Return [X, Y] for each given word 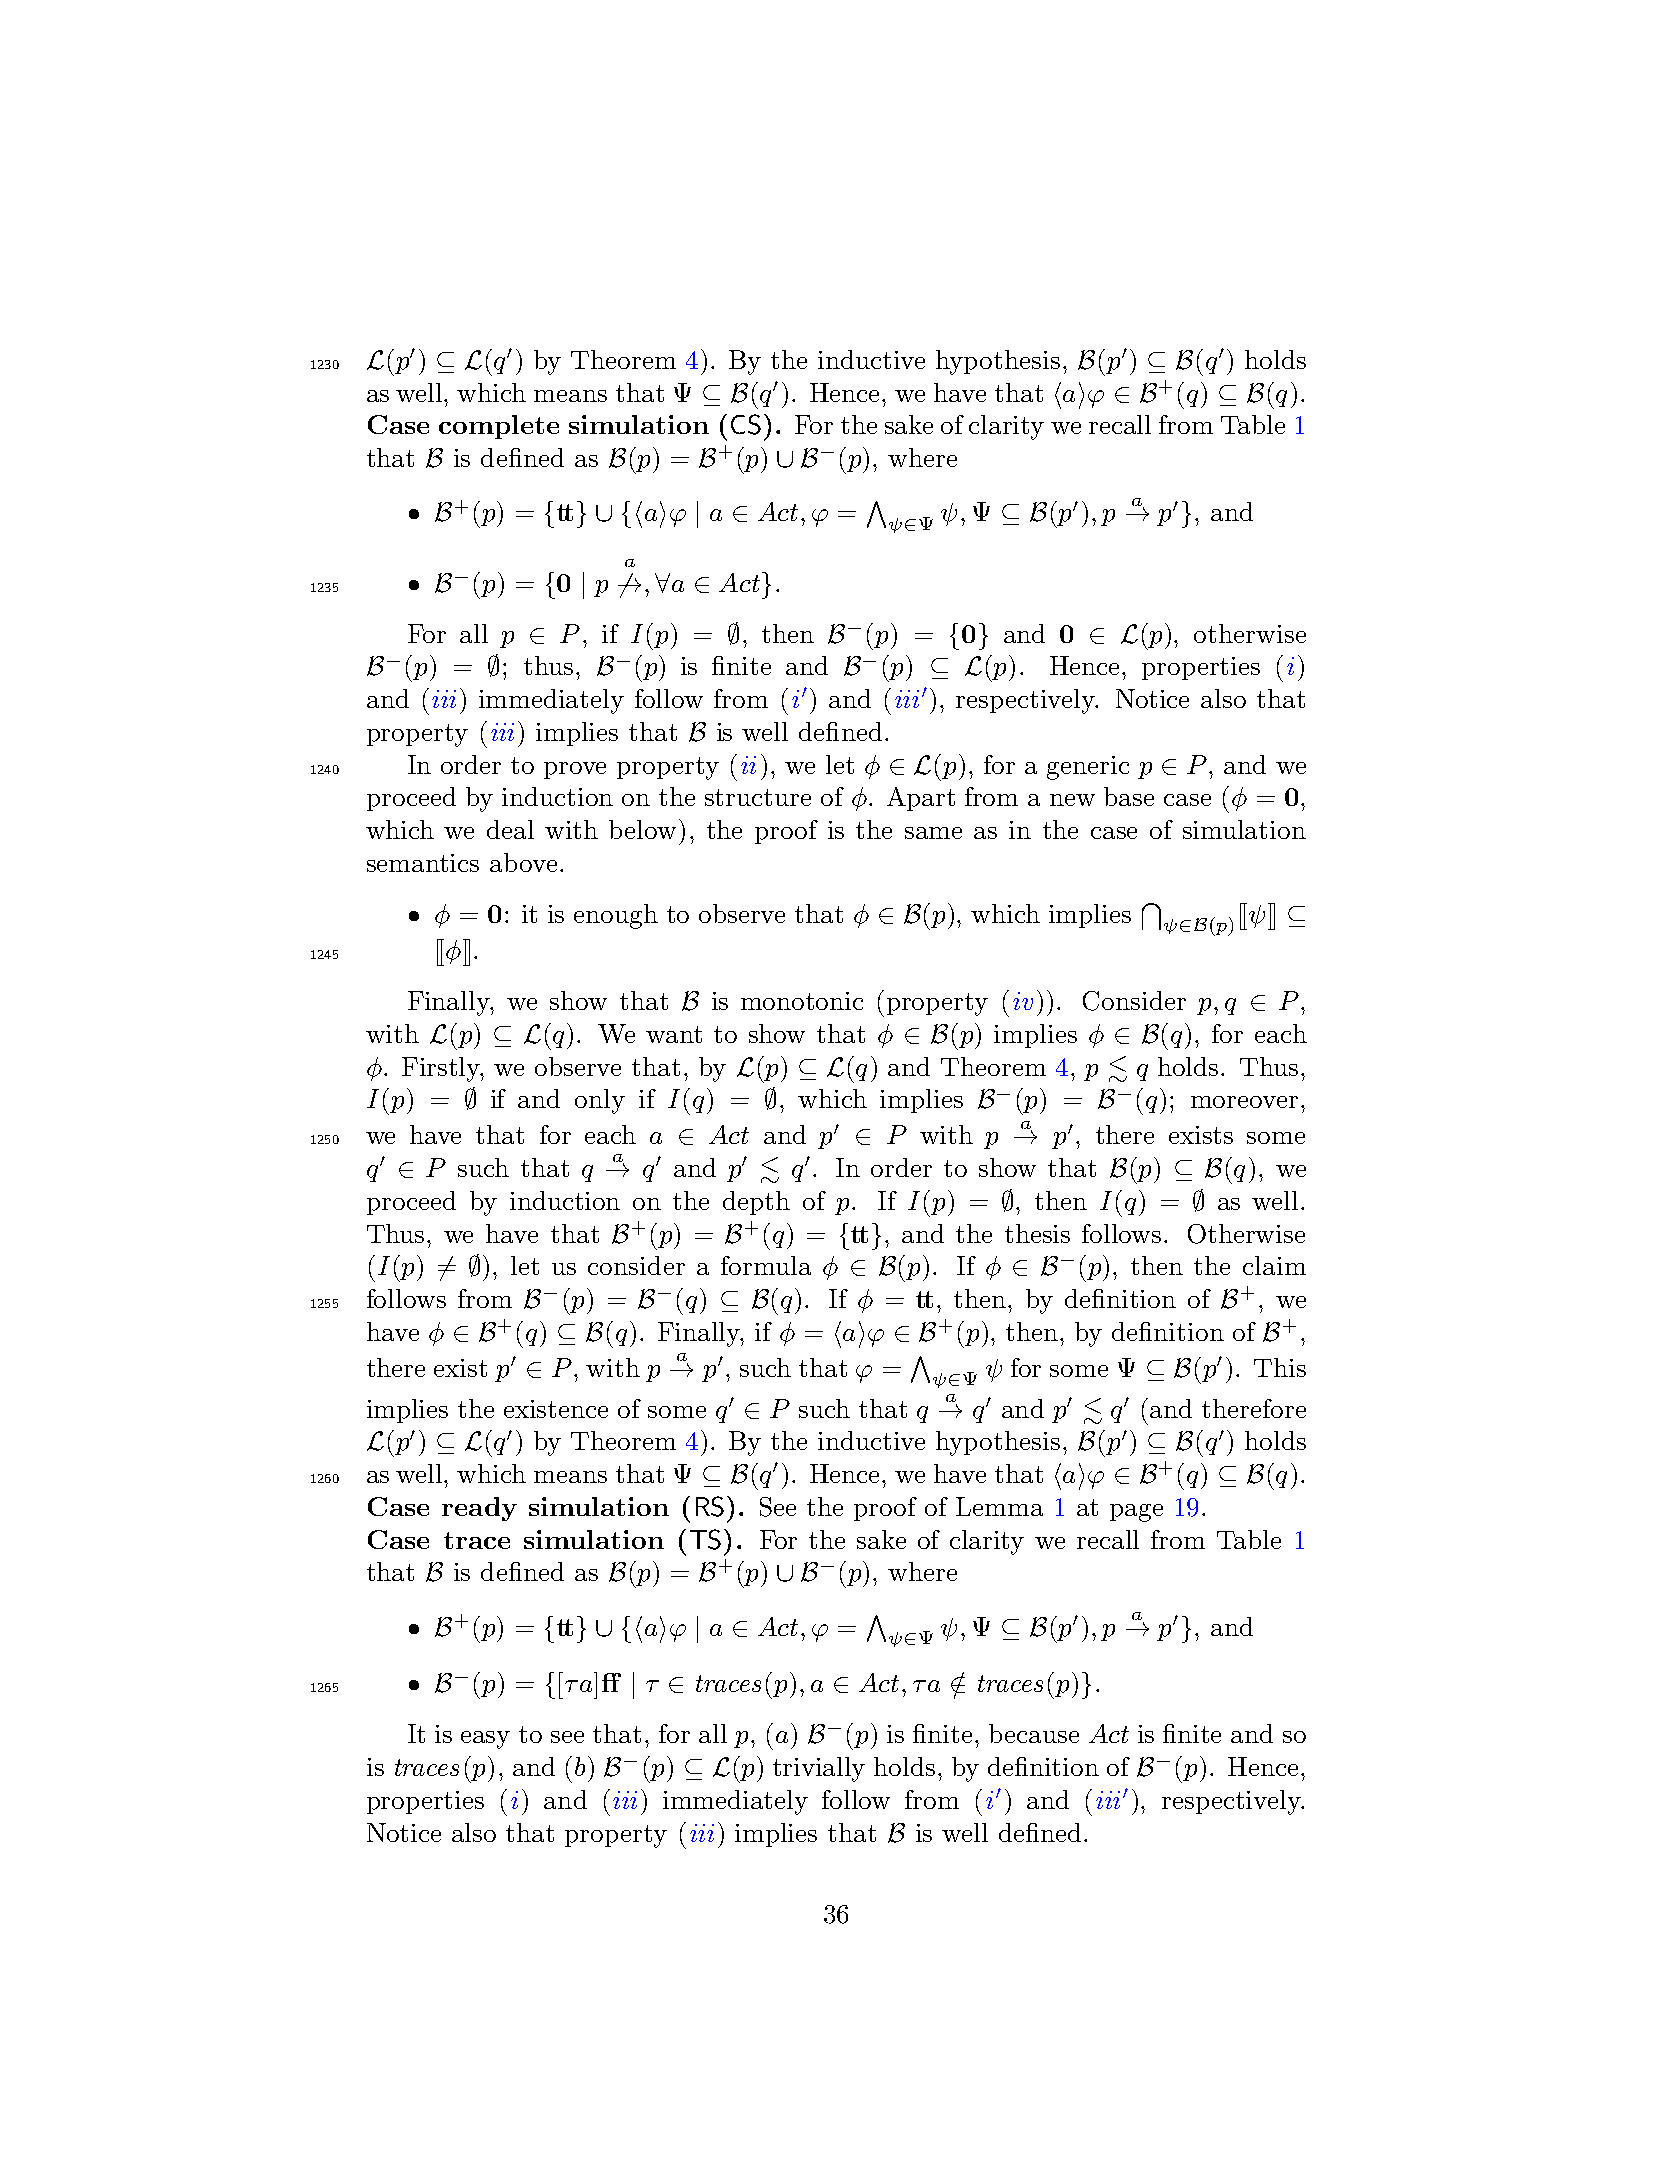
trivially [819, 1769]
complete [499, 427]
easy [485, 1740]
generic [1088, 768]
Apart [921, 799]
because [1034, 1733]
